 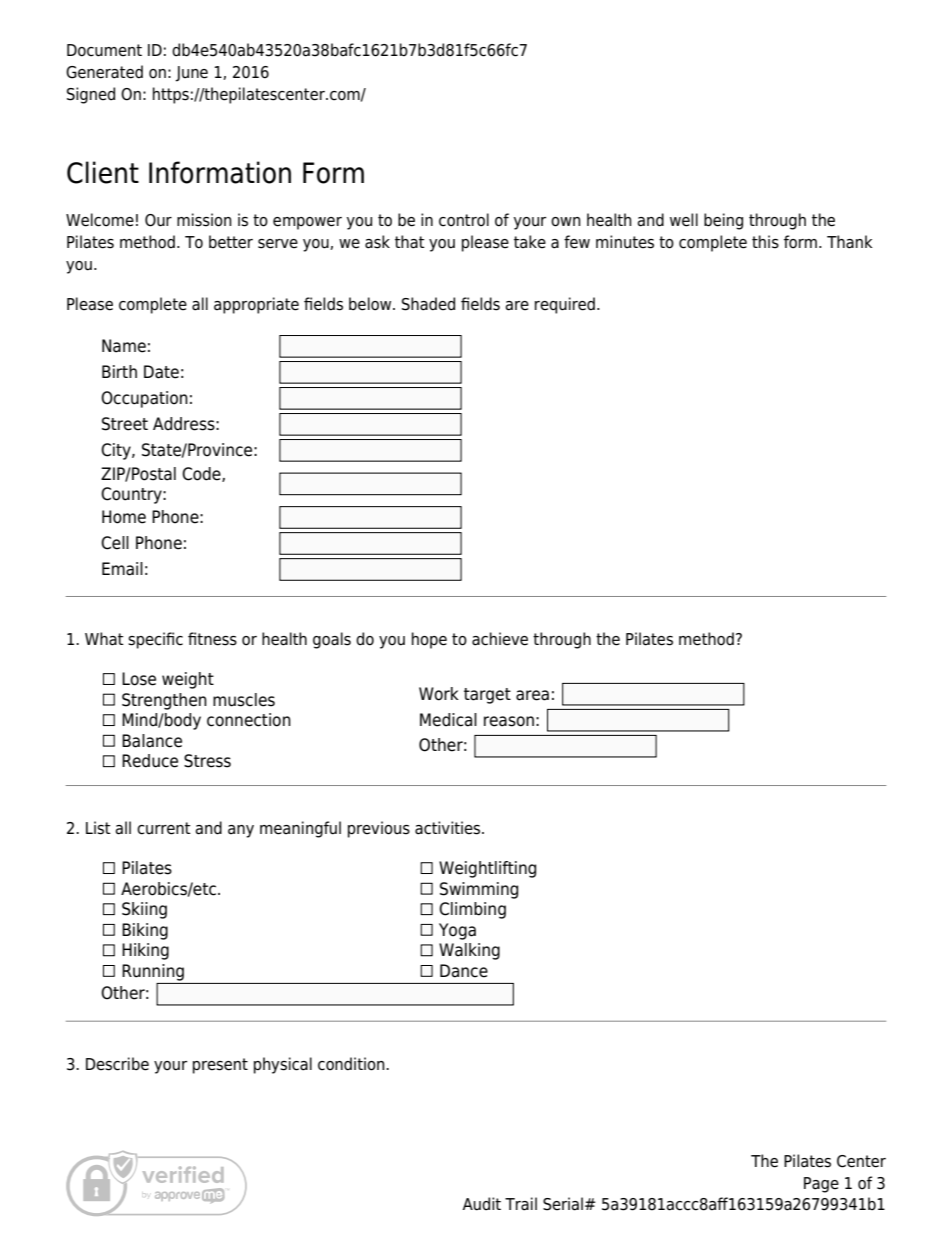 What do you see at coordinates (220, 1066) in the screenshot?
I see `present` at bounding box center [220, 1066].
